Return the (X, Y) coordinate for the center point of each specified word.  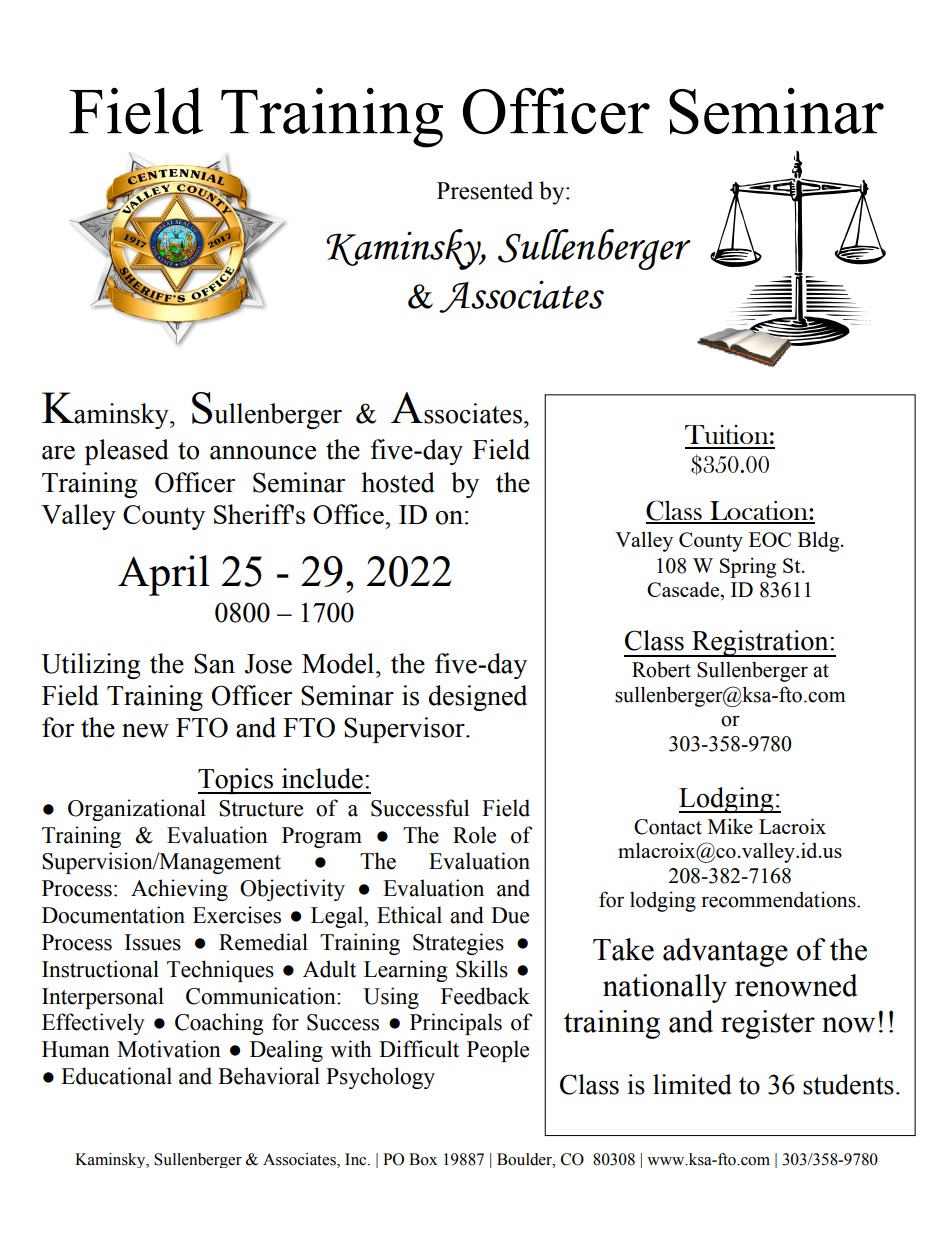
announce (263, 453)
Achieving (179, 890)
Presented (485, 190)
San (214, 663)
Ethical (409, 915)
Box (423, 1159)
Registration (760, 643)
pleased (127, 452)
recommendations (780, 899)
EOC (770, 539)
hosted (398, 482)
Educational (116, 1076)
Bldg (820, 541)
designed (478, 698)
